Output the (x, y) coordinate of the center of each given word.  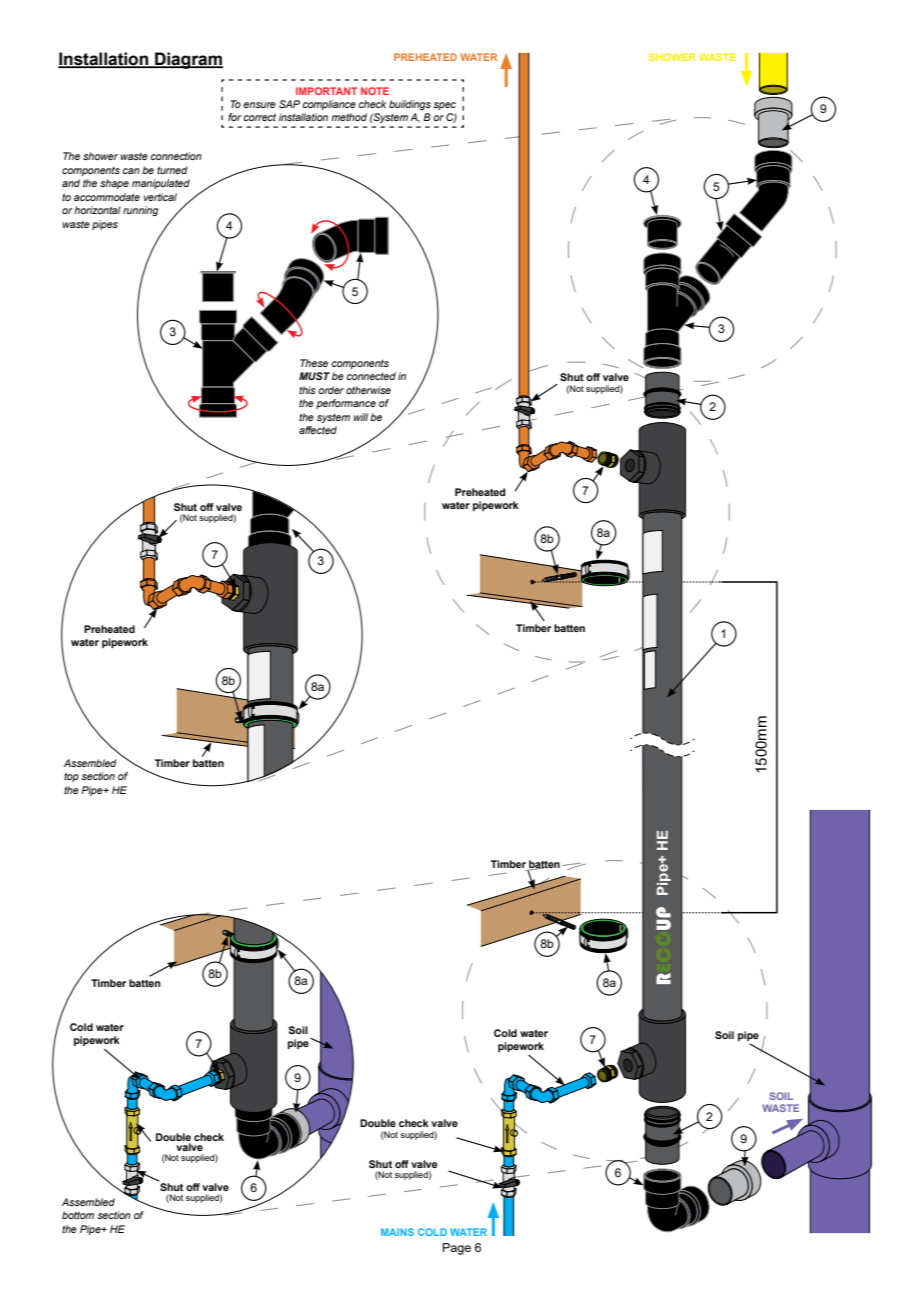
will (360, 417)
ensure (259, 105)
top (71, 777)
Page (457, 1249)
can (131, 171)
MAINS (397, 1232)
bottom (78, 1215)
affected (318, 430)
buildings (410, 105)
